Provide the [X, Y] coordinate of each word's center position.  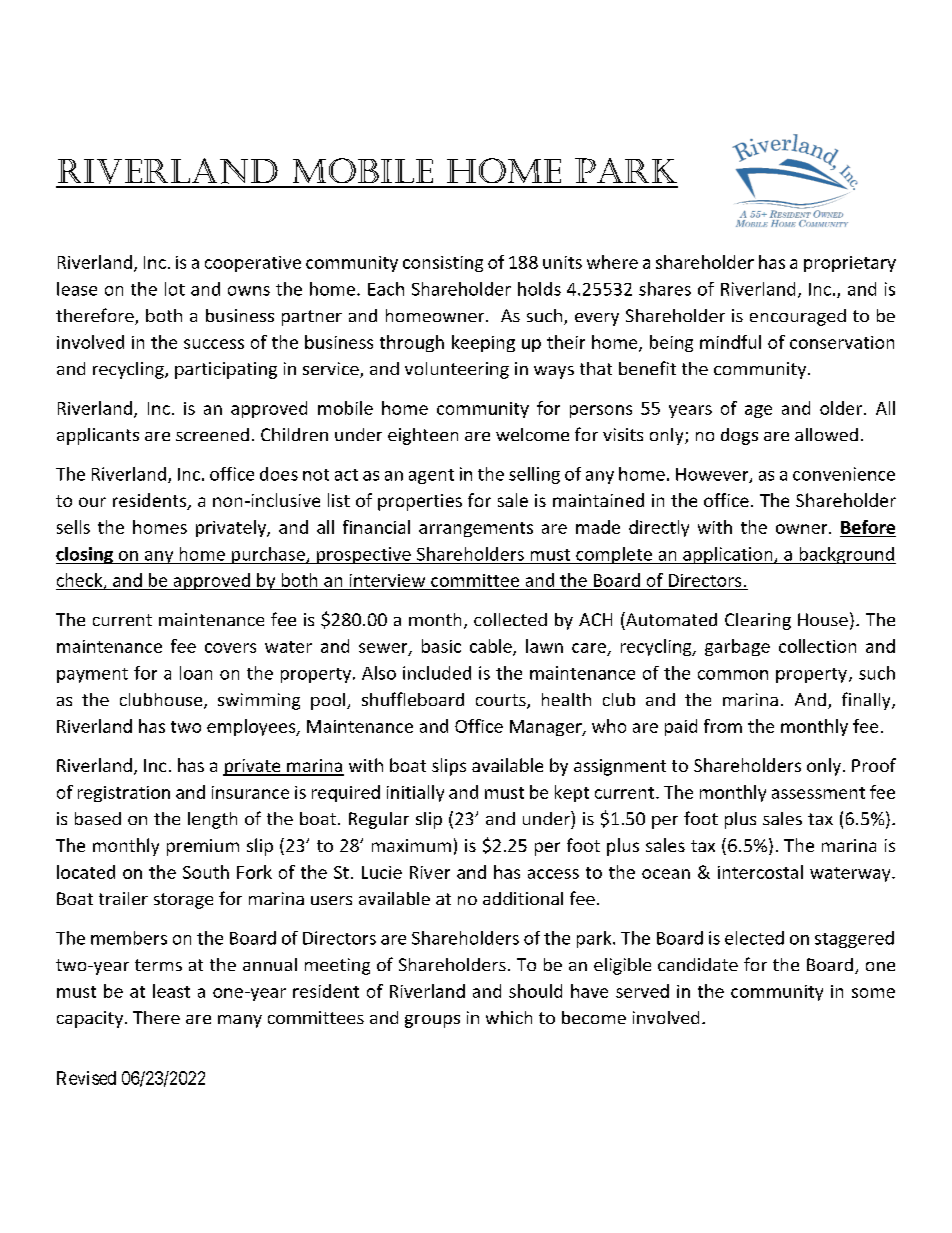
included [437, 673]
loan [196, 673]
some [873, 993]
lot [175, 289]
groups [432, 1021]
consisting [443, 264]
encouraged [798, 317]
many [240, 1021]
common [733, 675]
